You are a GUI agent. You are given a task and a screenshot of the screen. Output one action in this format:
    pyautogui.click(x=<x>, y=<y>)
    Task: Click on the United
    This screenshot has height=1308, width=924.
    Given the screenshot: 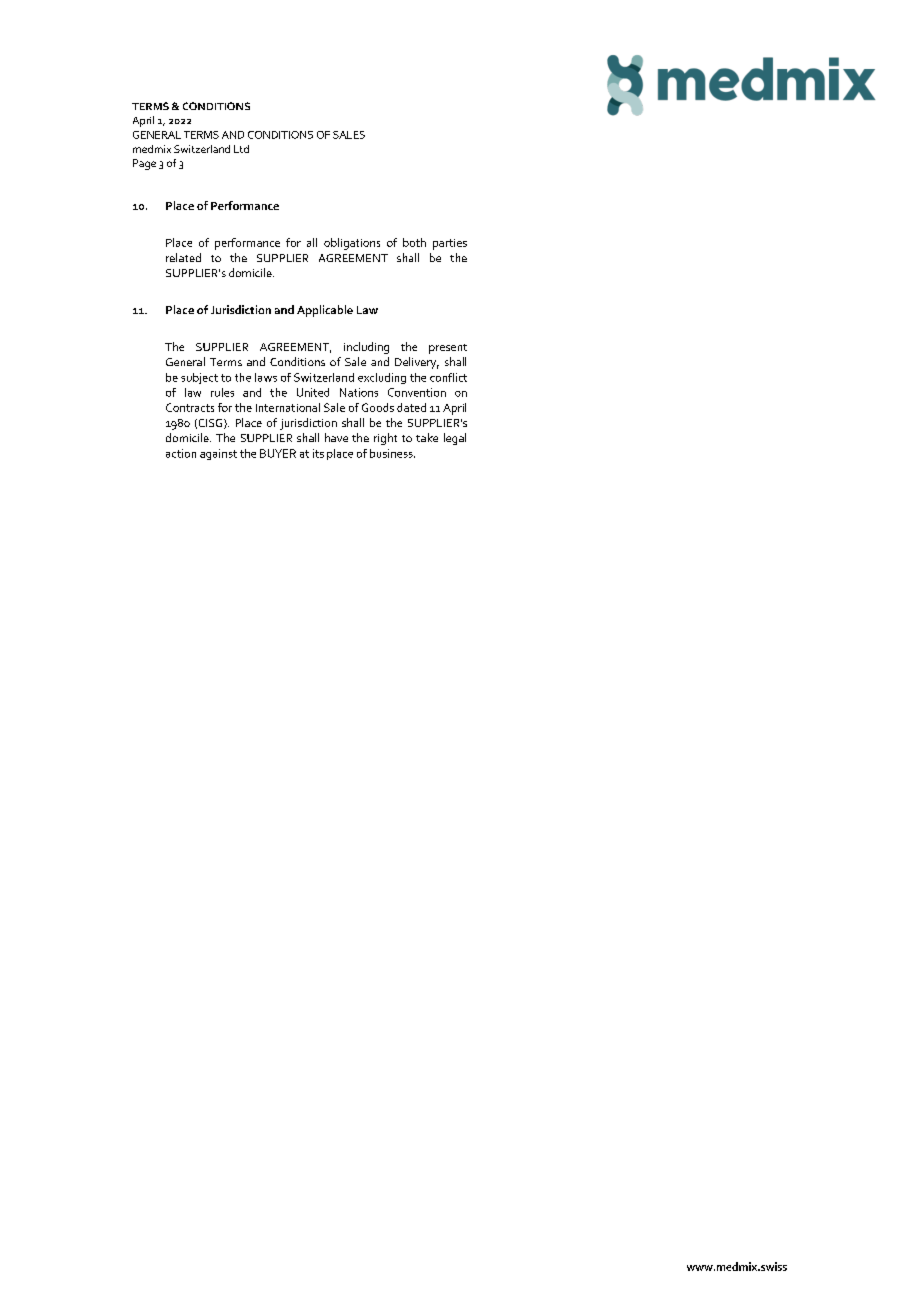 What is the action you would take?
    pyautogui.click(x=313, y=392)
